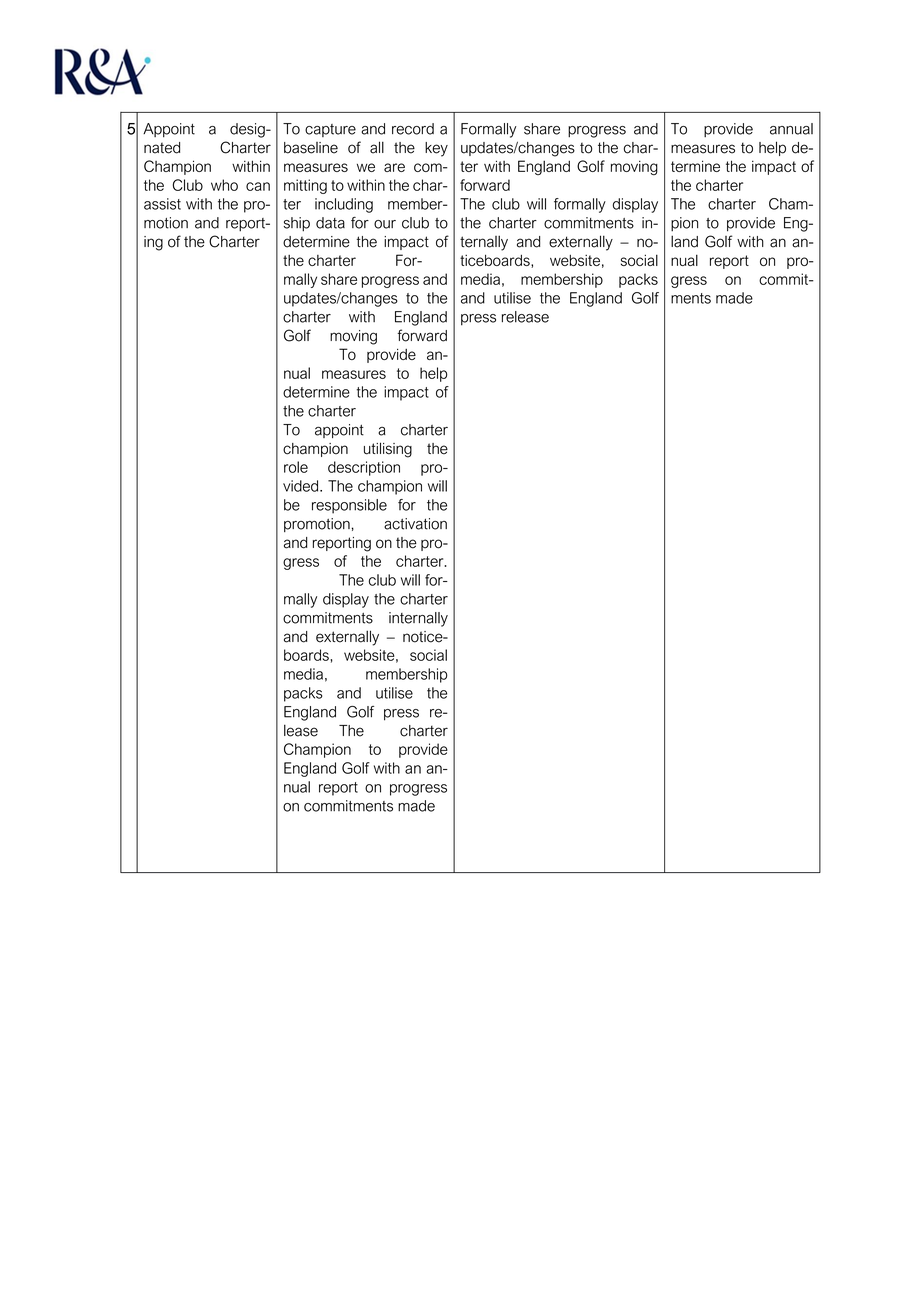  What do you see at coordinates (162, 204) in the page?
I see `assist` at bounding box center [162, 204].
